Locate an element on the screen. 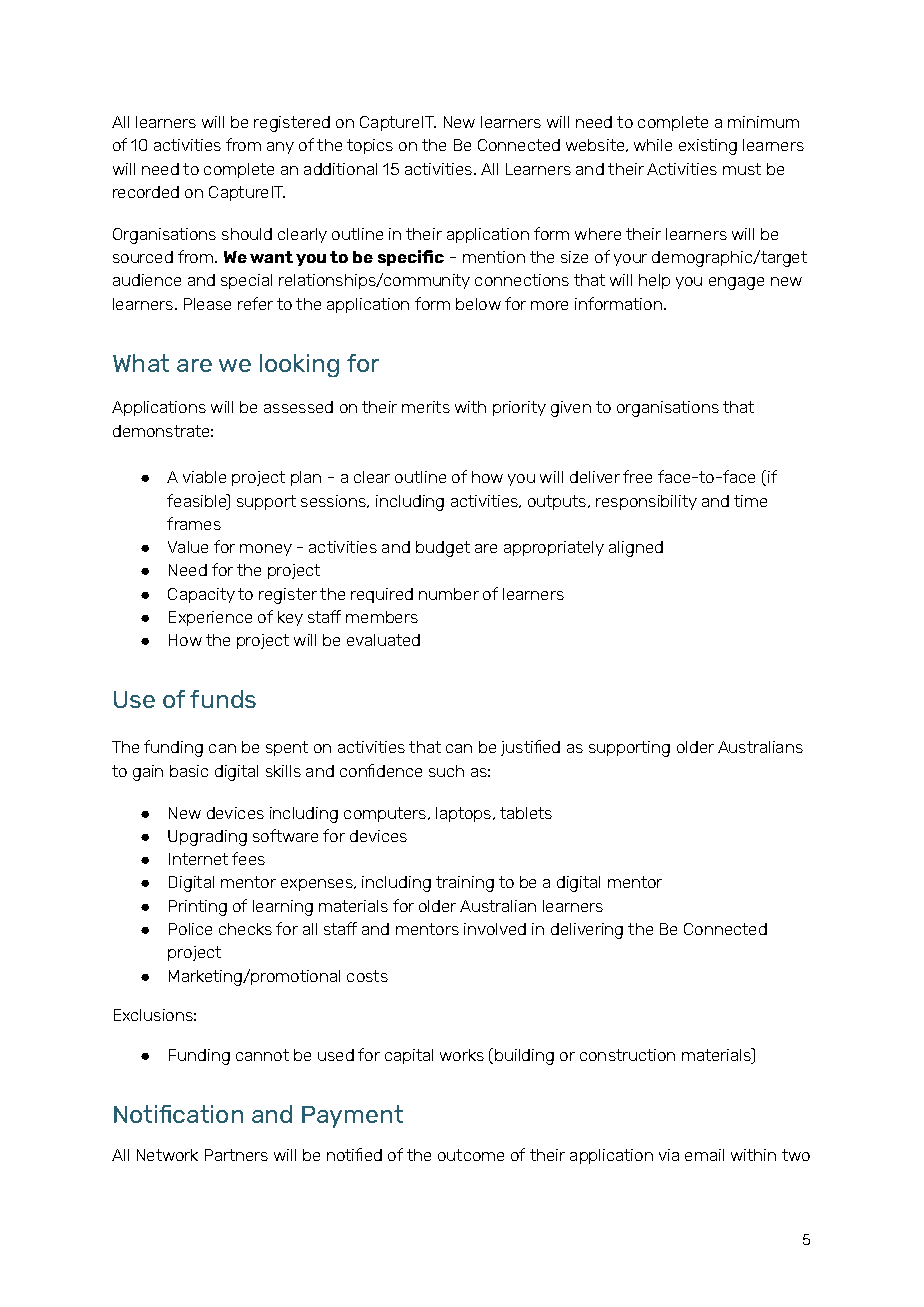 Image resolution: width=924 pixels, height=1307 pixels. aligned is located at coordinates (636, 549).
